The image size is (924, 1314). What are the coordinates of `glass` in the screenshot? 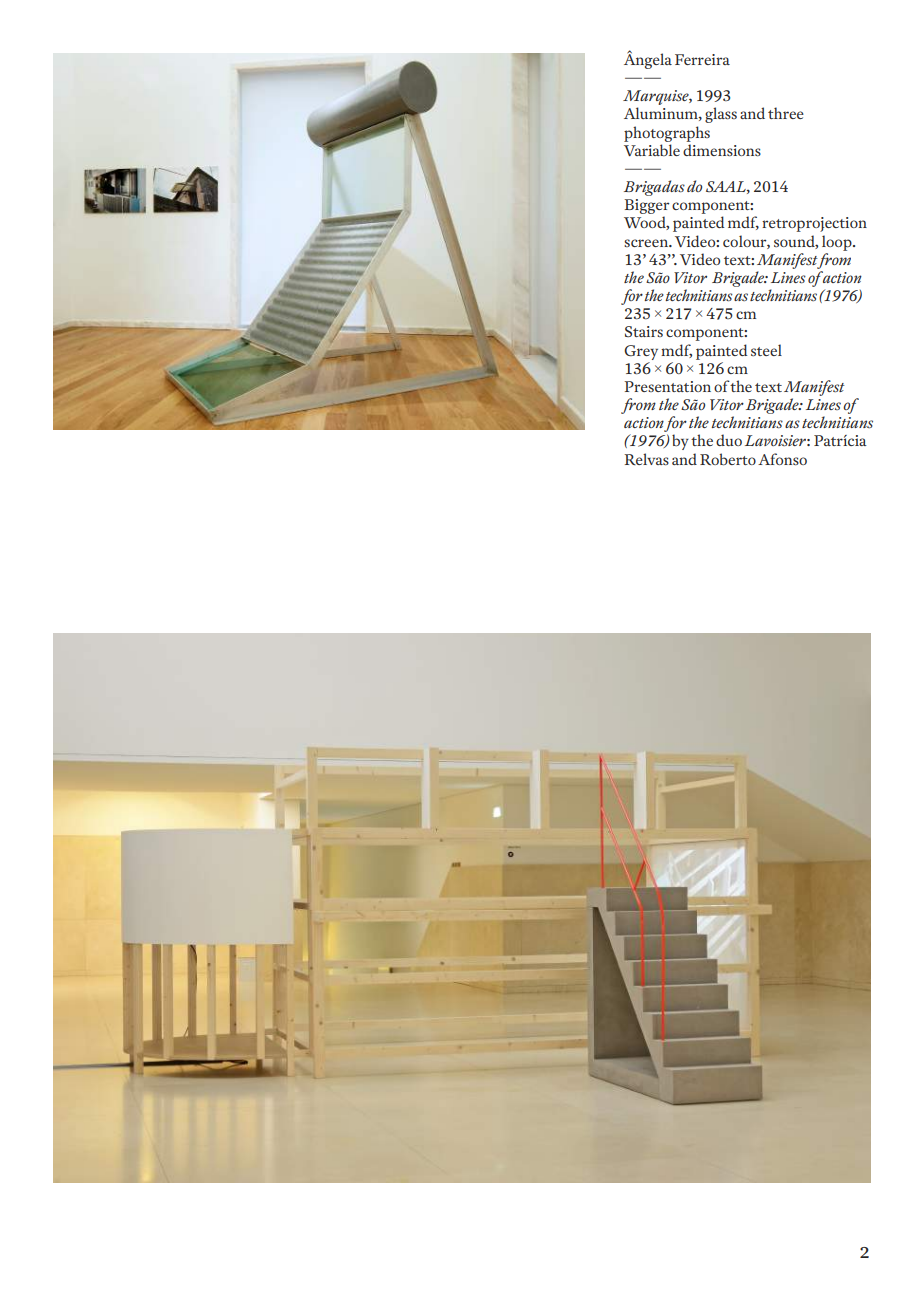 It's located at (721, 115).
